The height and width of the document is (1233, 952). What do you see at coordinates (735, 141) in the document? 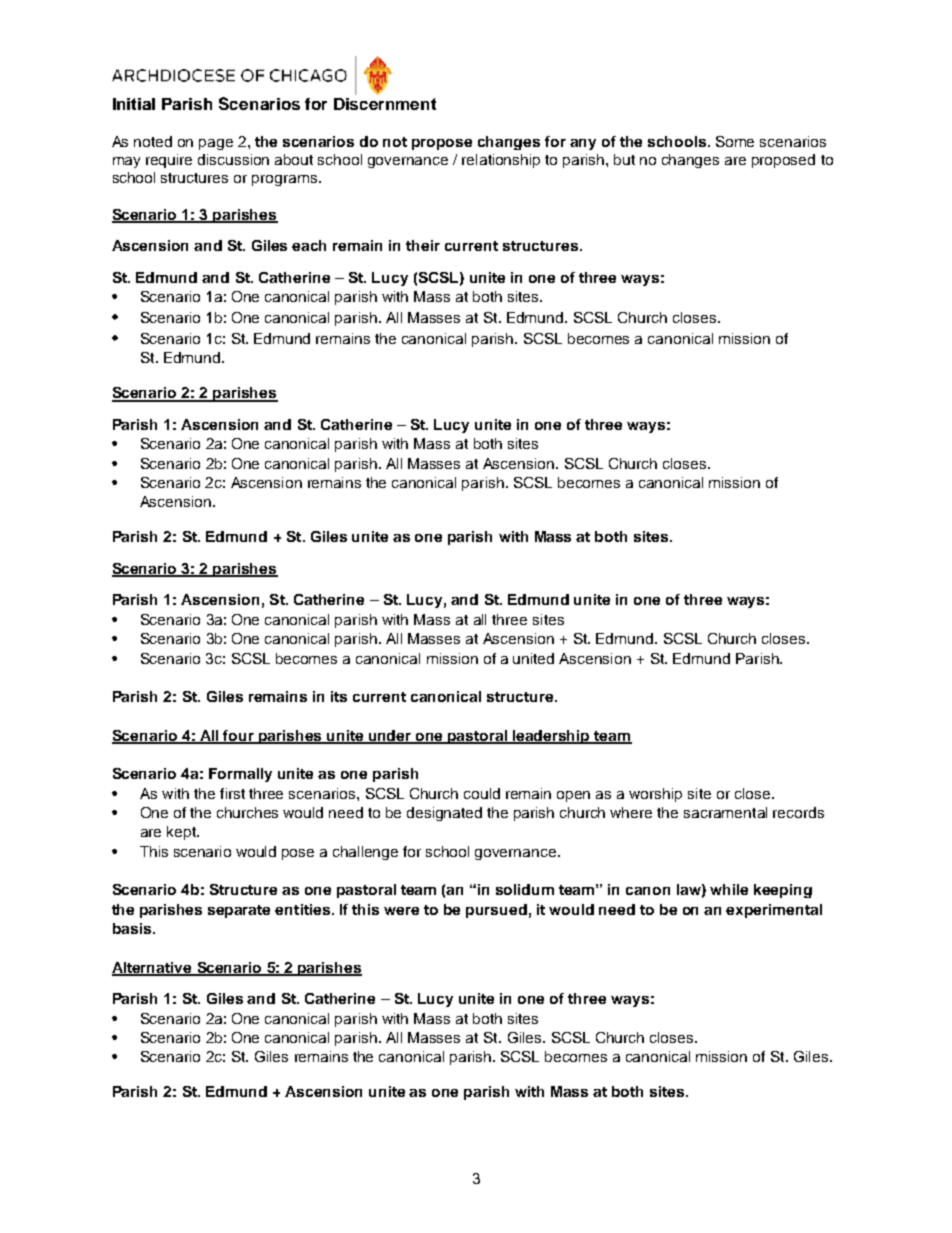
I see `Some` at bounding box center [735, 141].
